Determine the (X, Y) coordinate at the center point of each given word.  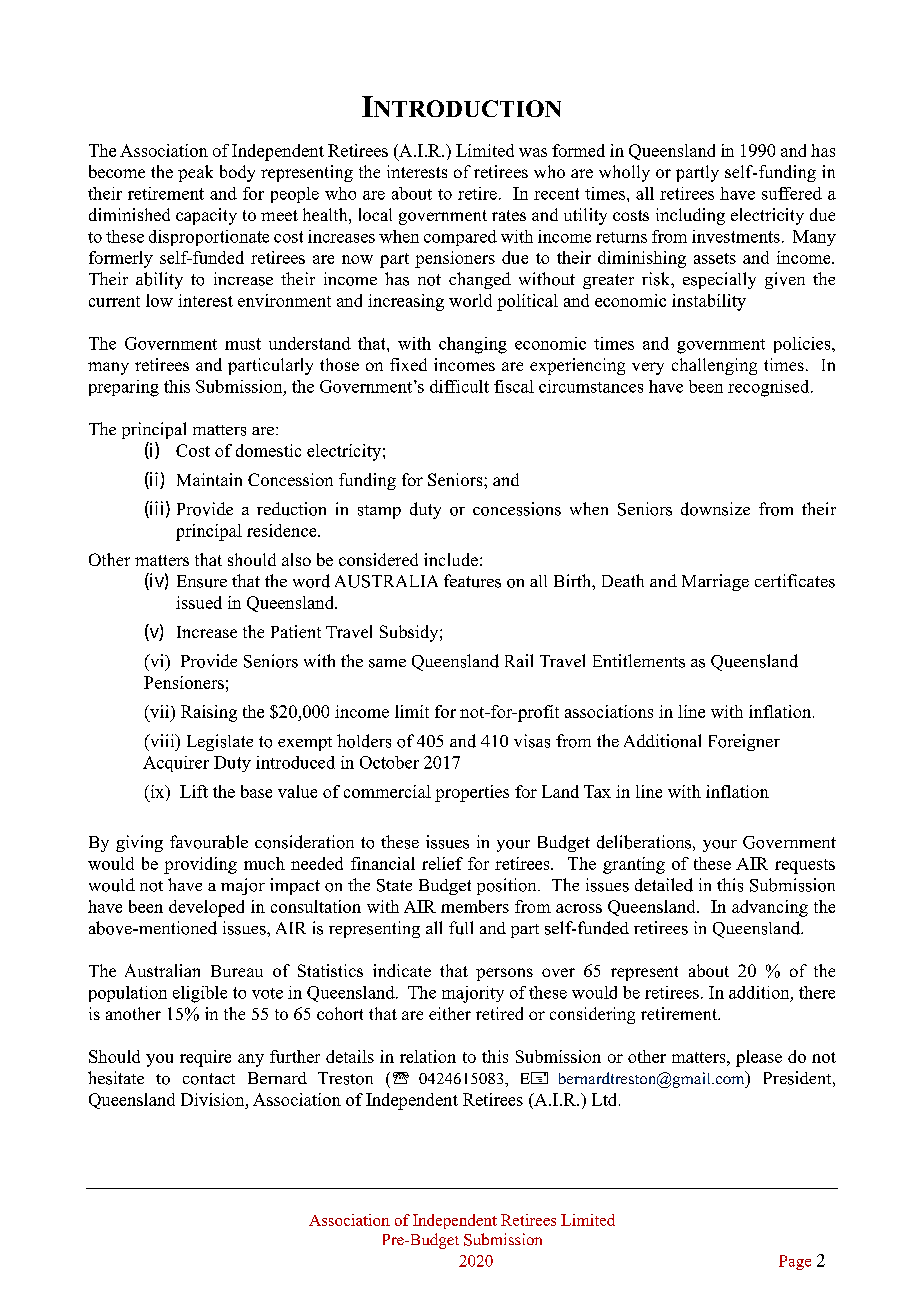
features (472, 581)
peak (195, 173)
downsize (715, 509)
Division (214, 1099)
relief (442, 863)
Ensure (202, 581)
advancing (770, 908)
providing (200, 865)
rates (509, 215)
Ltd (606, 1099)
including (690, 216)
